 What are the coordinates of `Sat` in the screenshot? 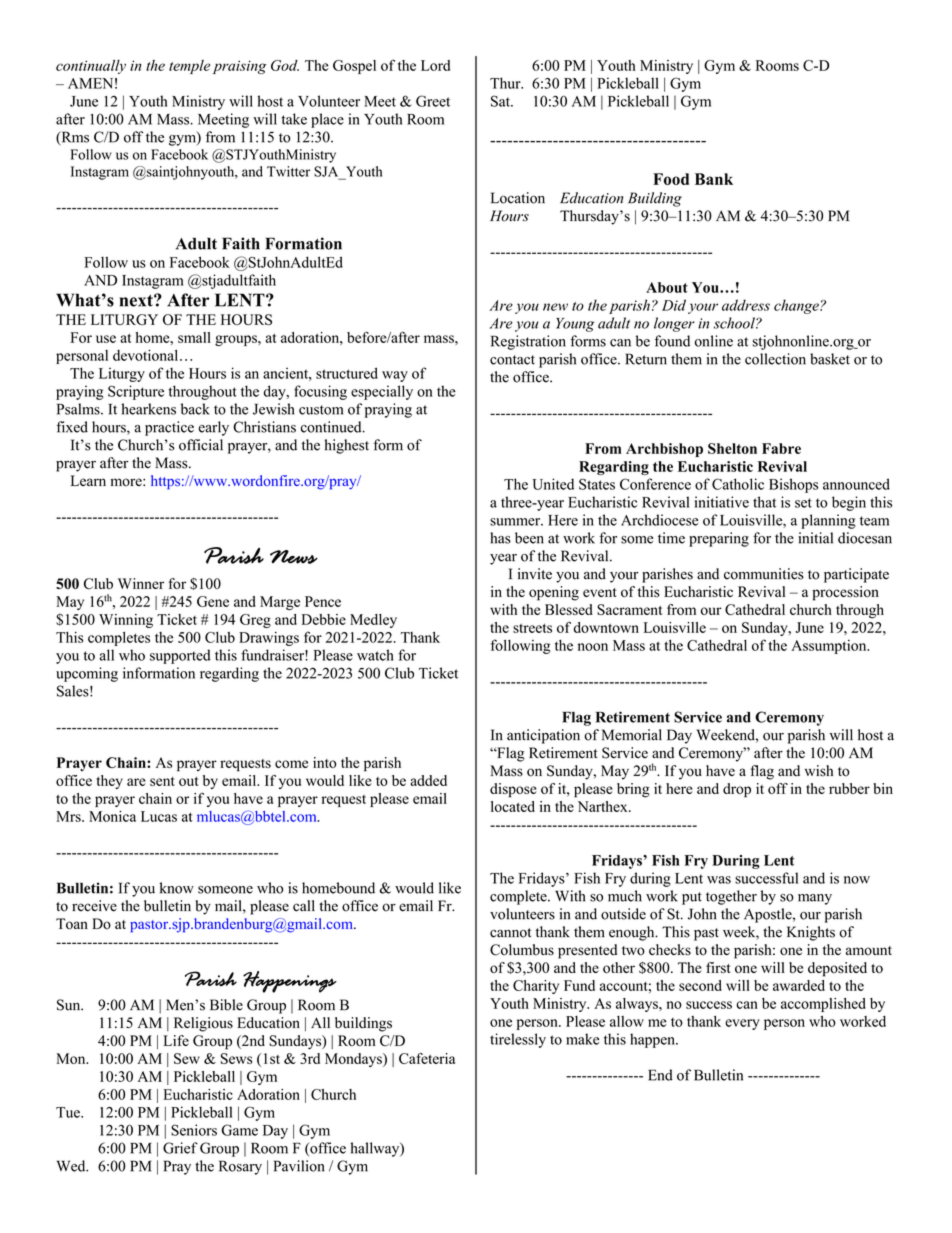 It's located at (501, 101).
